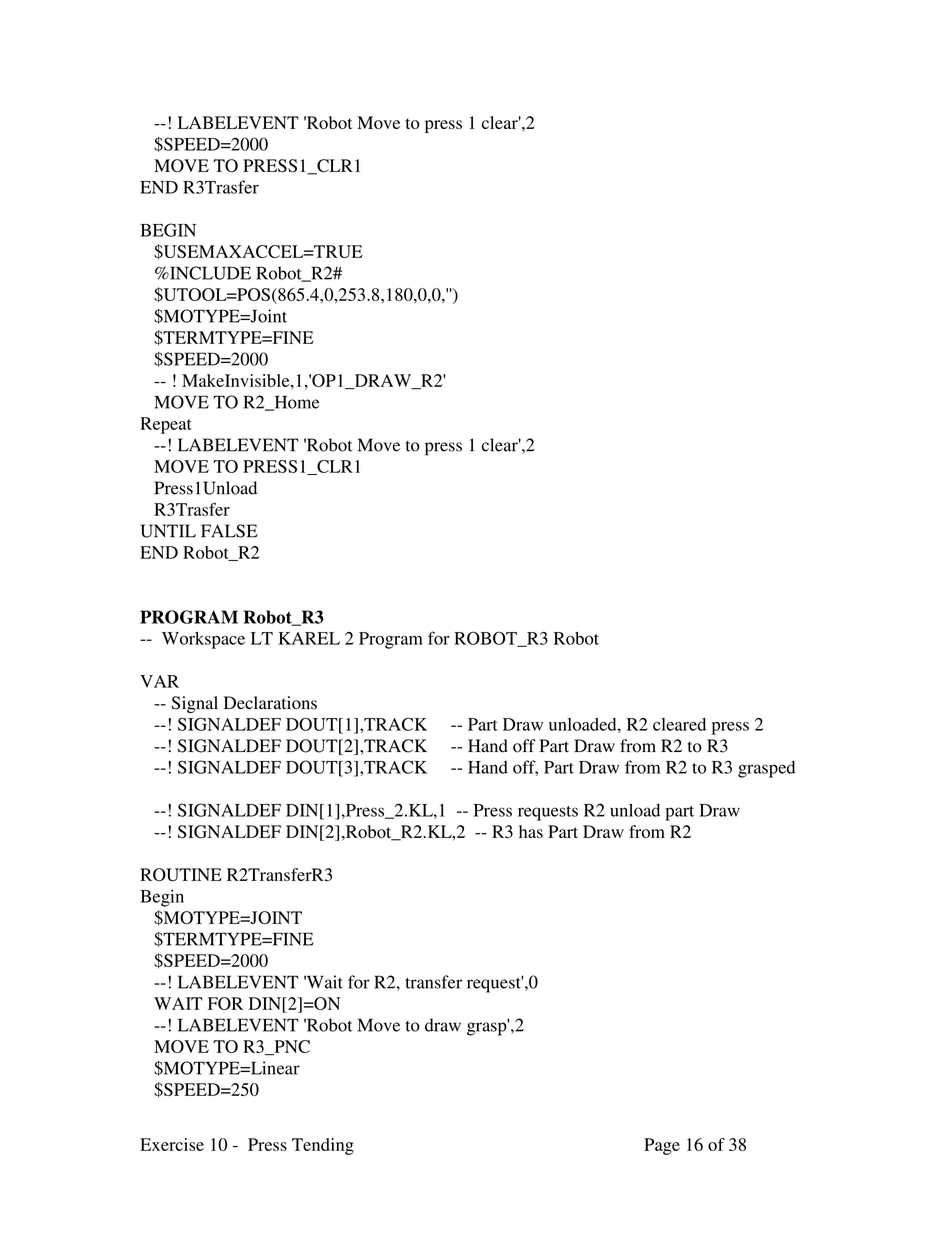  What do you see at coordinates (166, 425) in the screenshot?
I see `Repeat` at bounding box center [166, 425].
